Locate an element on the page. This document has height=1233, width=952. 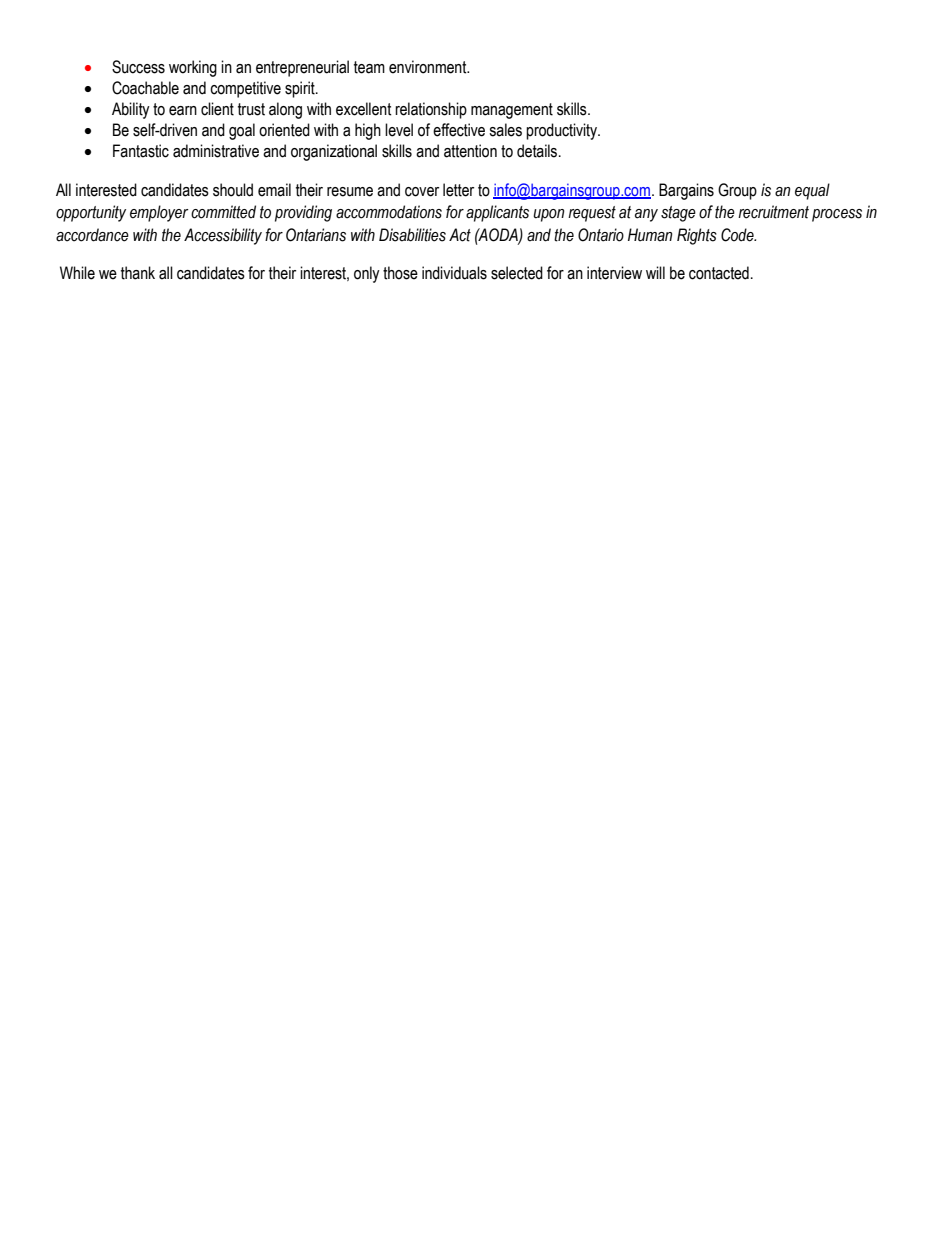
Accessibility is located at coordinates (223, 236).
